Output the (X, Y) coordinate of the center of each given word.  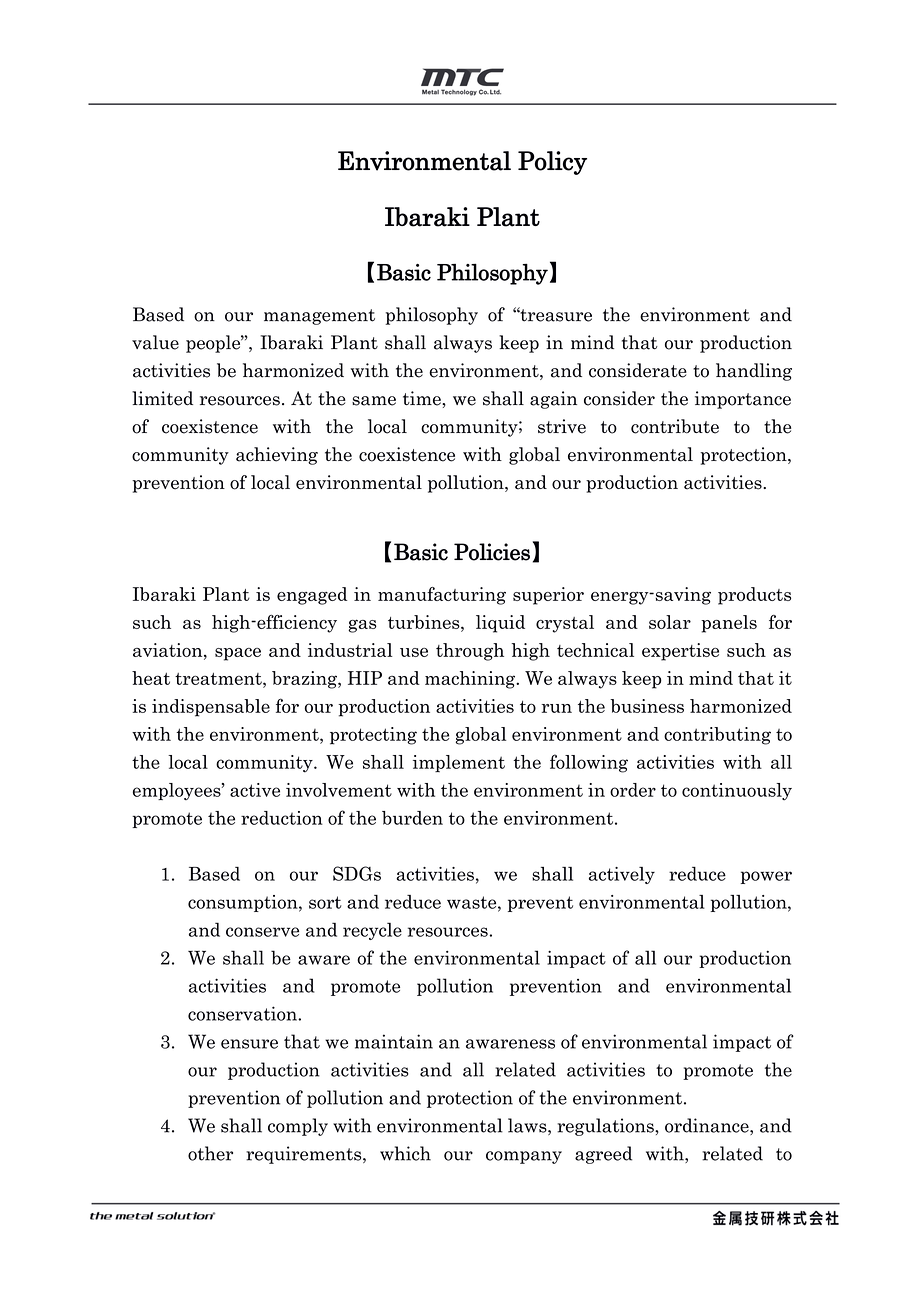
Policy (552, 163)
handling (754, 372)
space (238, 654)
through (470, 652)
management (319, 317)
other (210, 1153)
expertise (680, 652)
